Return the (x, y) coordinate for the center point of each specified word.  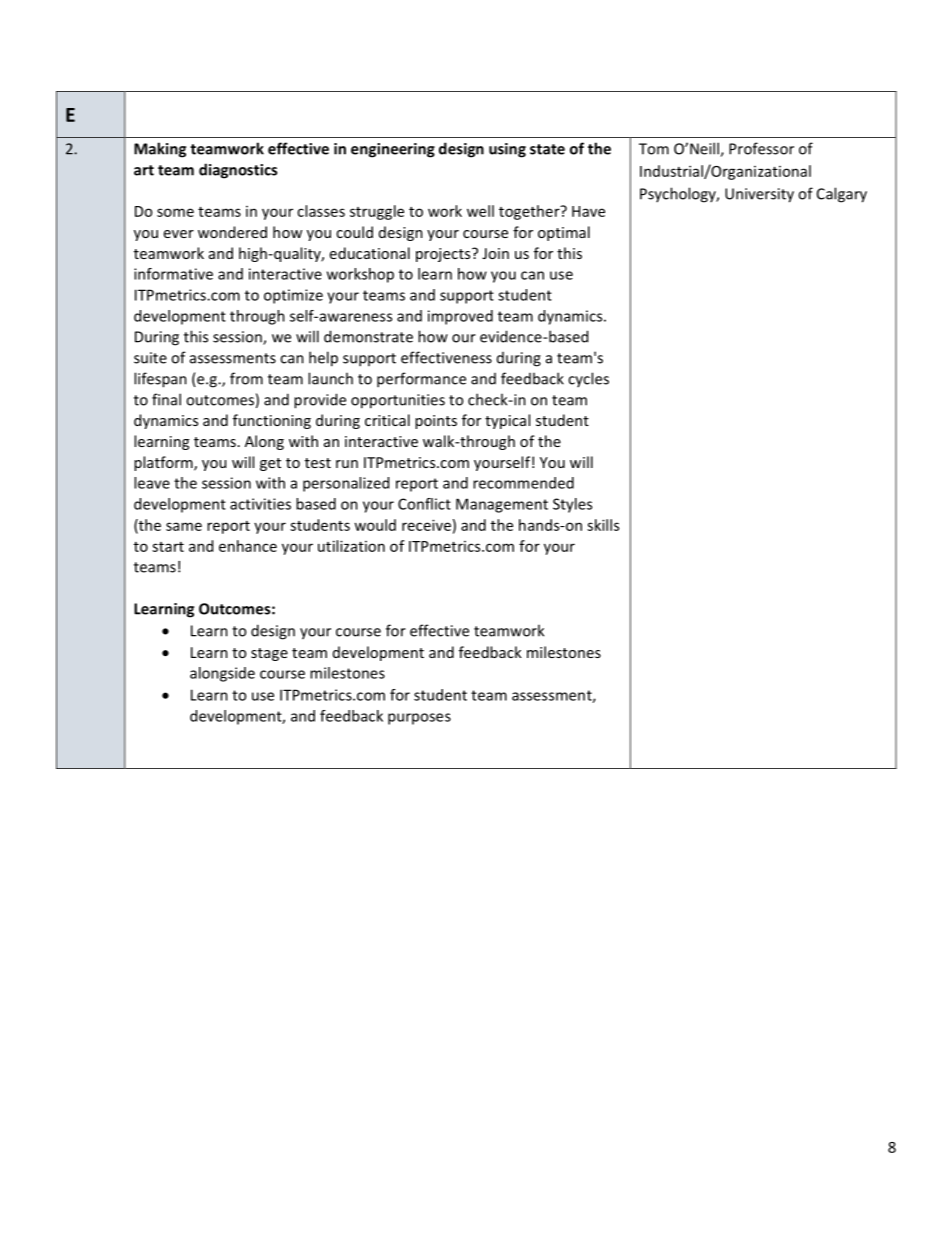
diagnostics (238, 171)
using (507, 150)
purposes (419, 719)
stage (269, 654)
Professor (761, 148)
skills (603, 525)
